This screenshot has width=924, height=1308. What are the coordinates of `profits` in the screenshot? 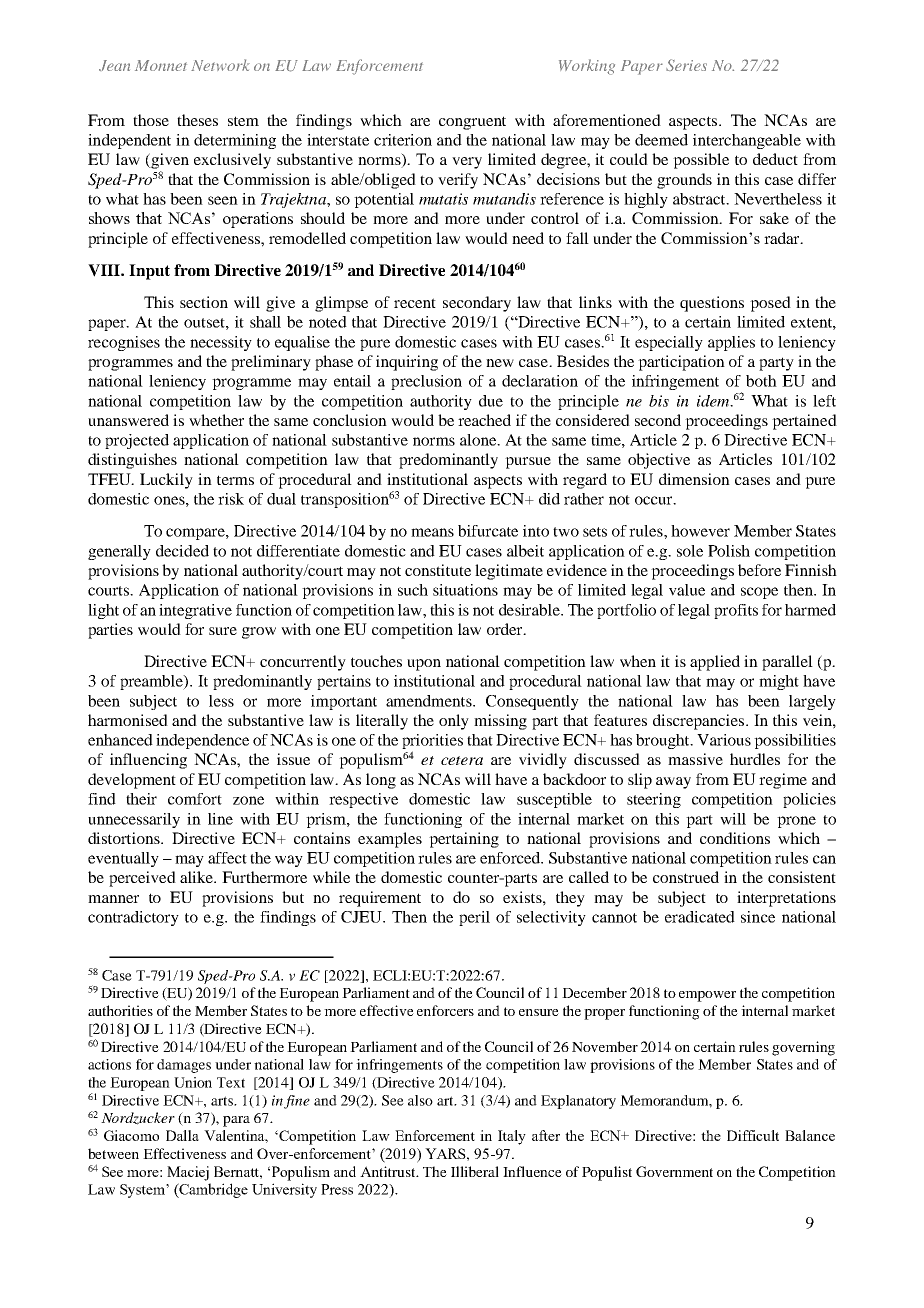 It's located at (736, 611).
